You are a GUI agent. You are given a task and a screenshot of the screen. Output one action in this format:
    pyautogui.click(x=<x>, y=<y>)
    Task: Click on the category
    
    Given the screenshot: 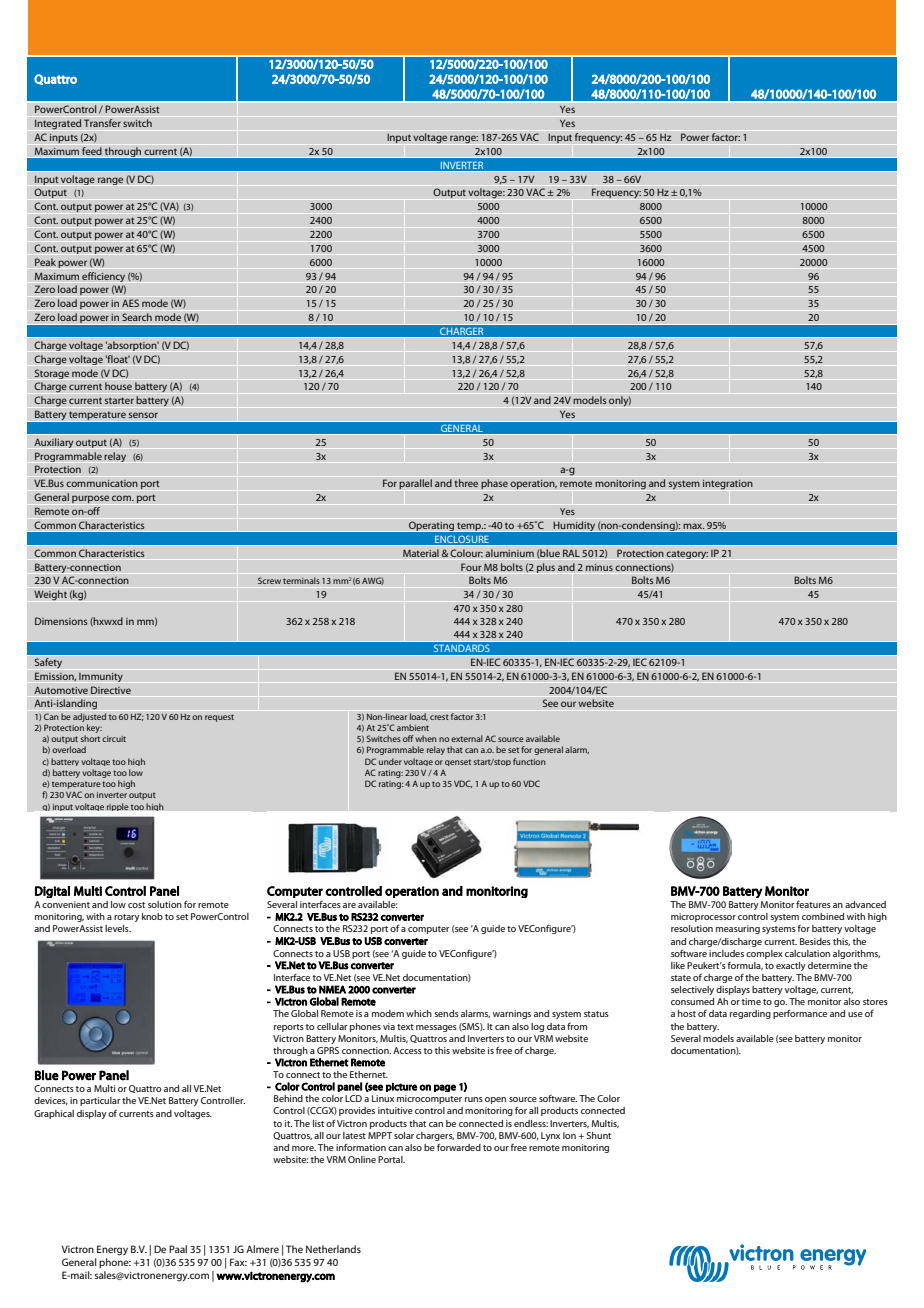 What is the action you would take?
    pyautogui.click(x=687, y=554)
